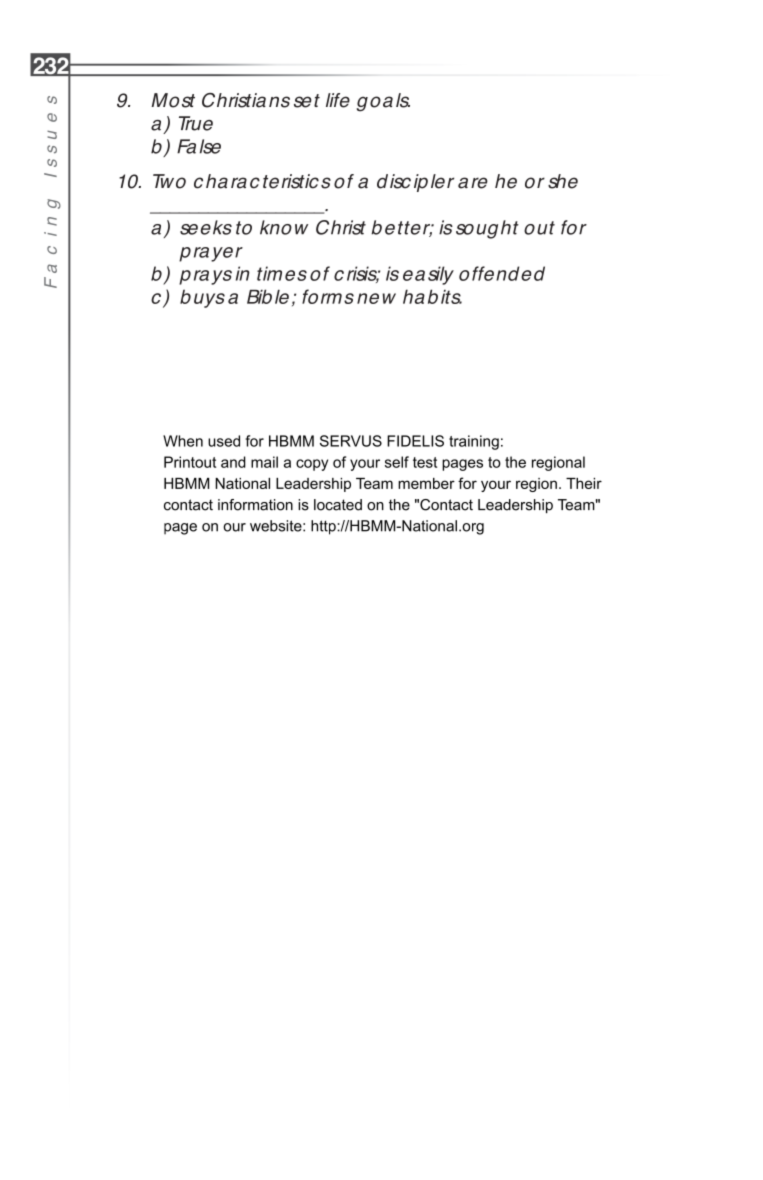 The width and height of the document is (763, 1180). What do you see at coordinates (338, 100) in the document?
I see `life` at bounding box center [338, 100].
